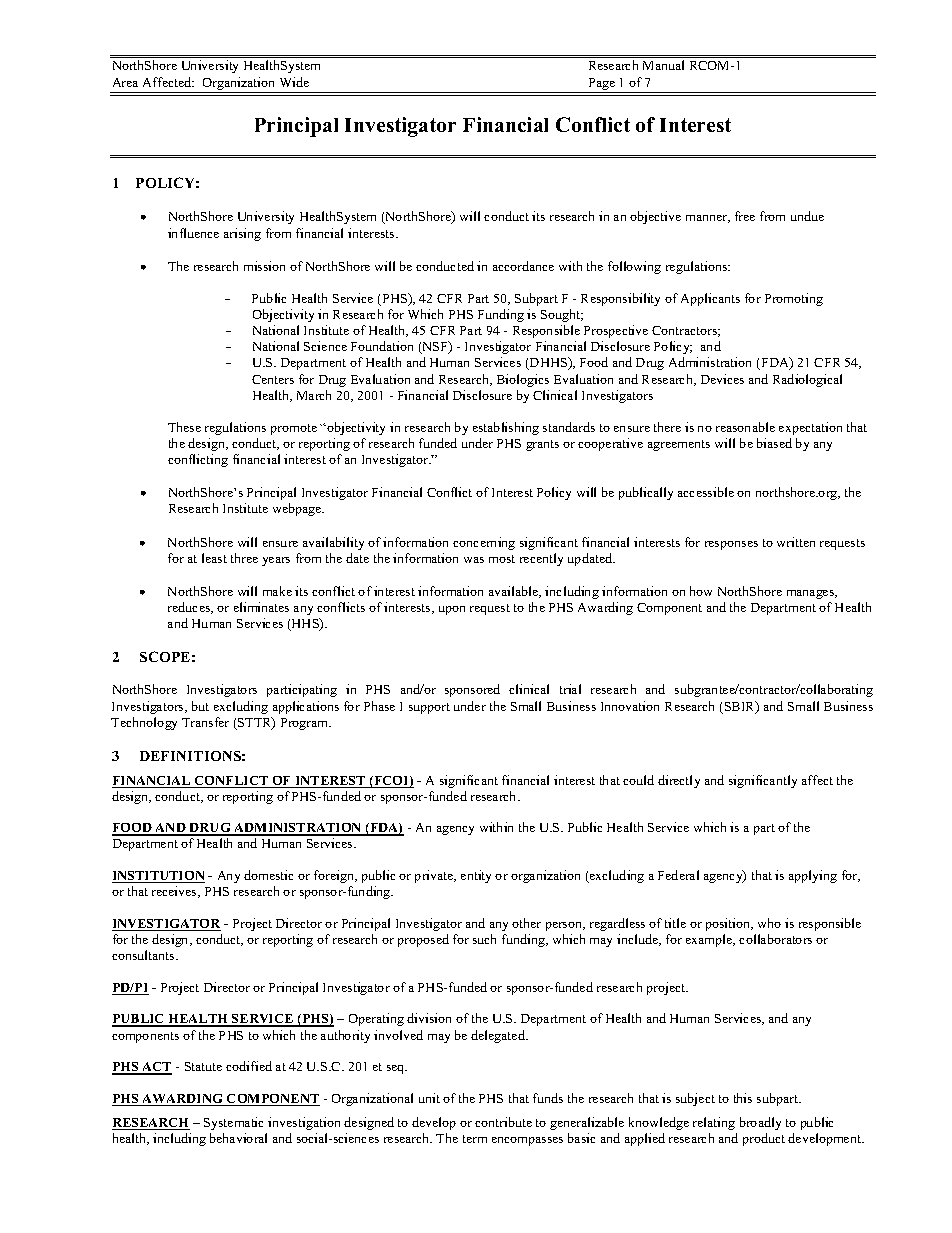 The height and width of the screenshot is (1233, 952). I want to click on upon, so click(452, 610).
